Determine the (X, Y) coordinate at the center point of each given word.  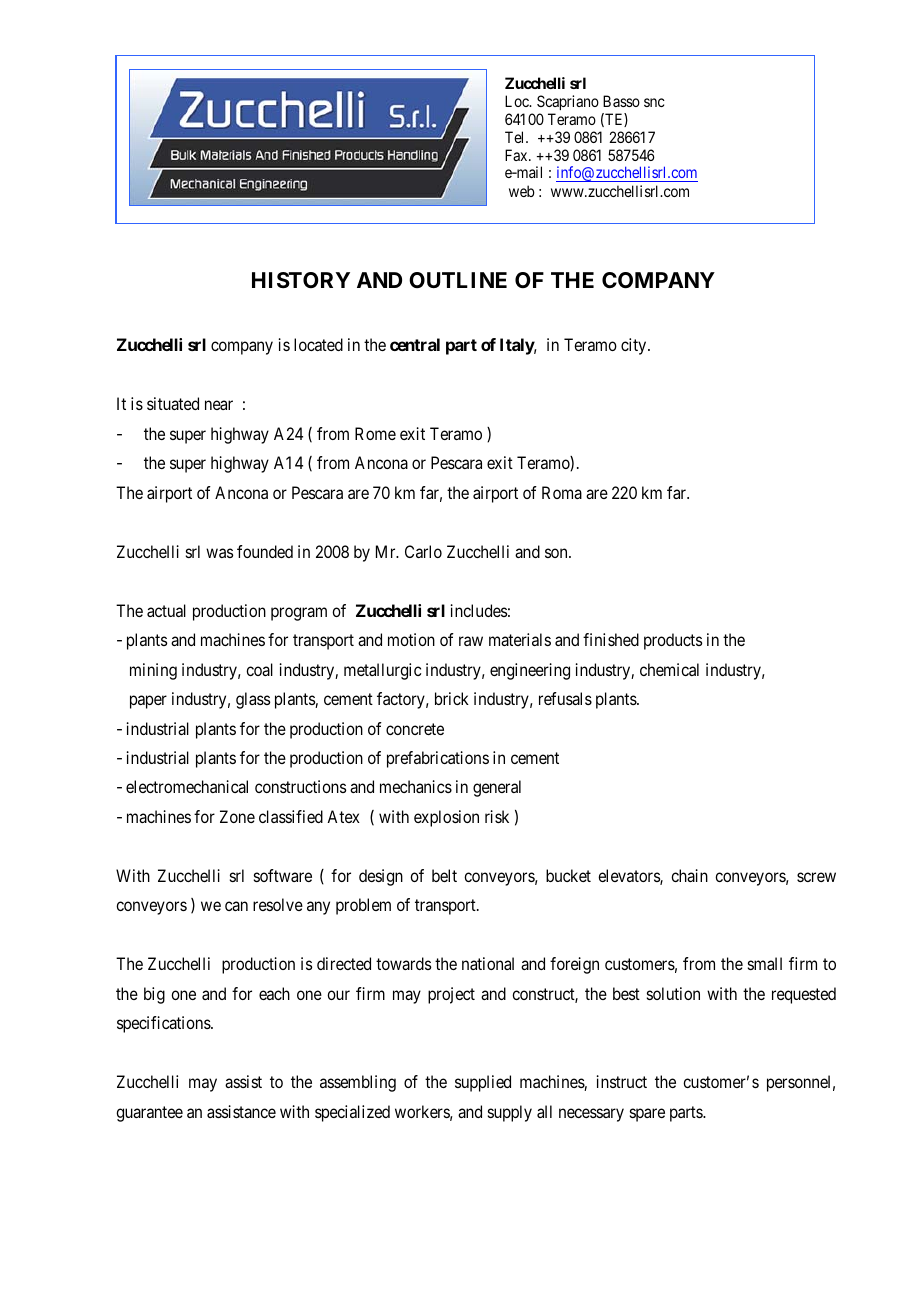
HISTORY (301, 280)
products (673, 641)
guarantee (149, 1114)
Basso (621, 101)
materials (520, 639)
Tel (516, 137)
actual (166, 610)
